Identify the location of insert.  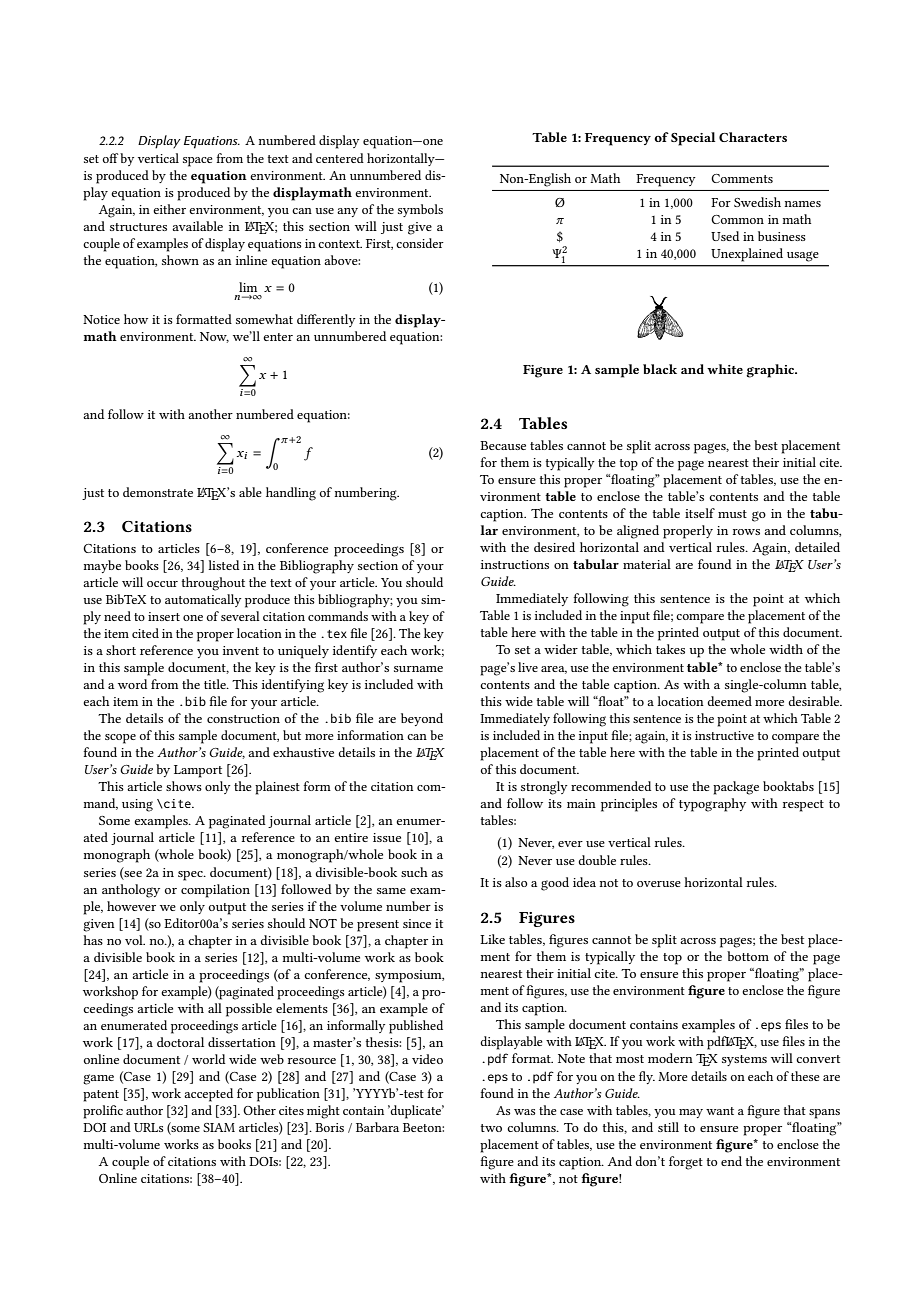
(164, 616).
